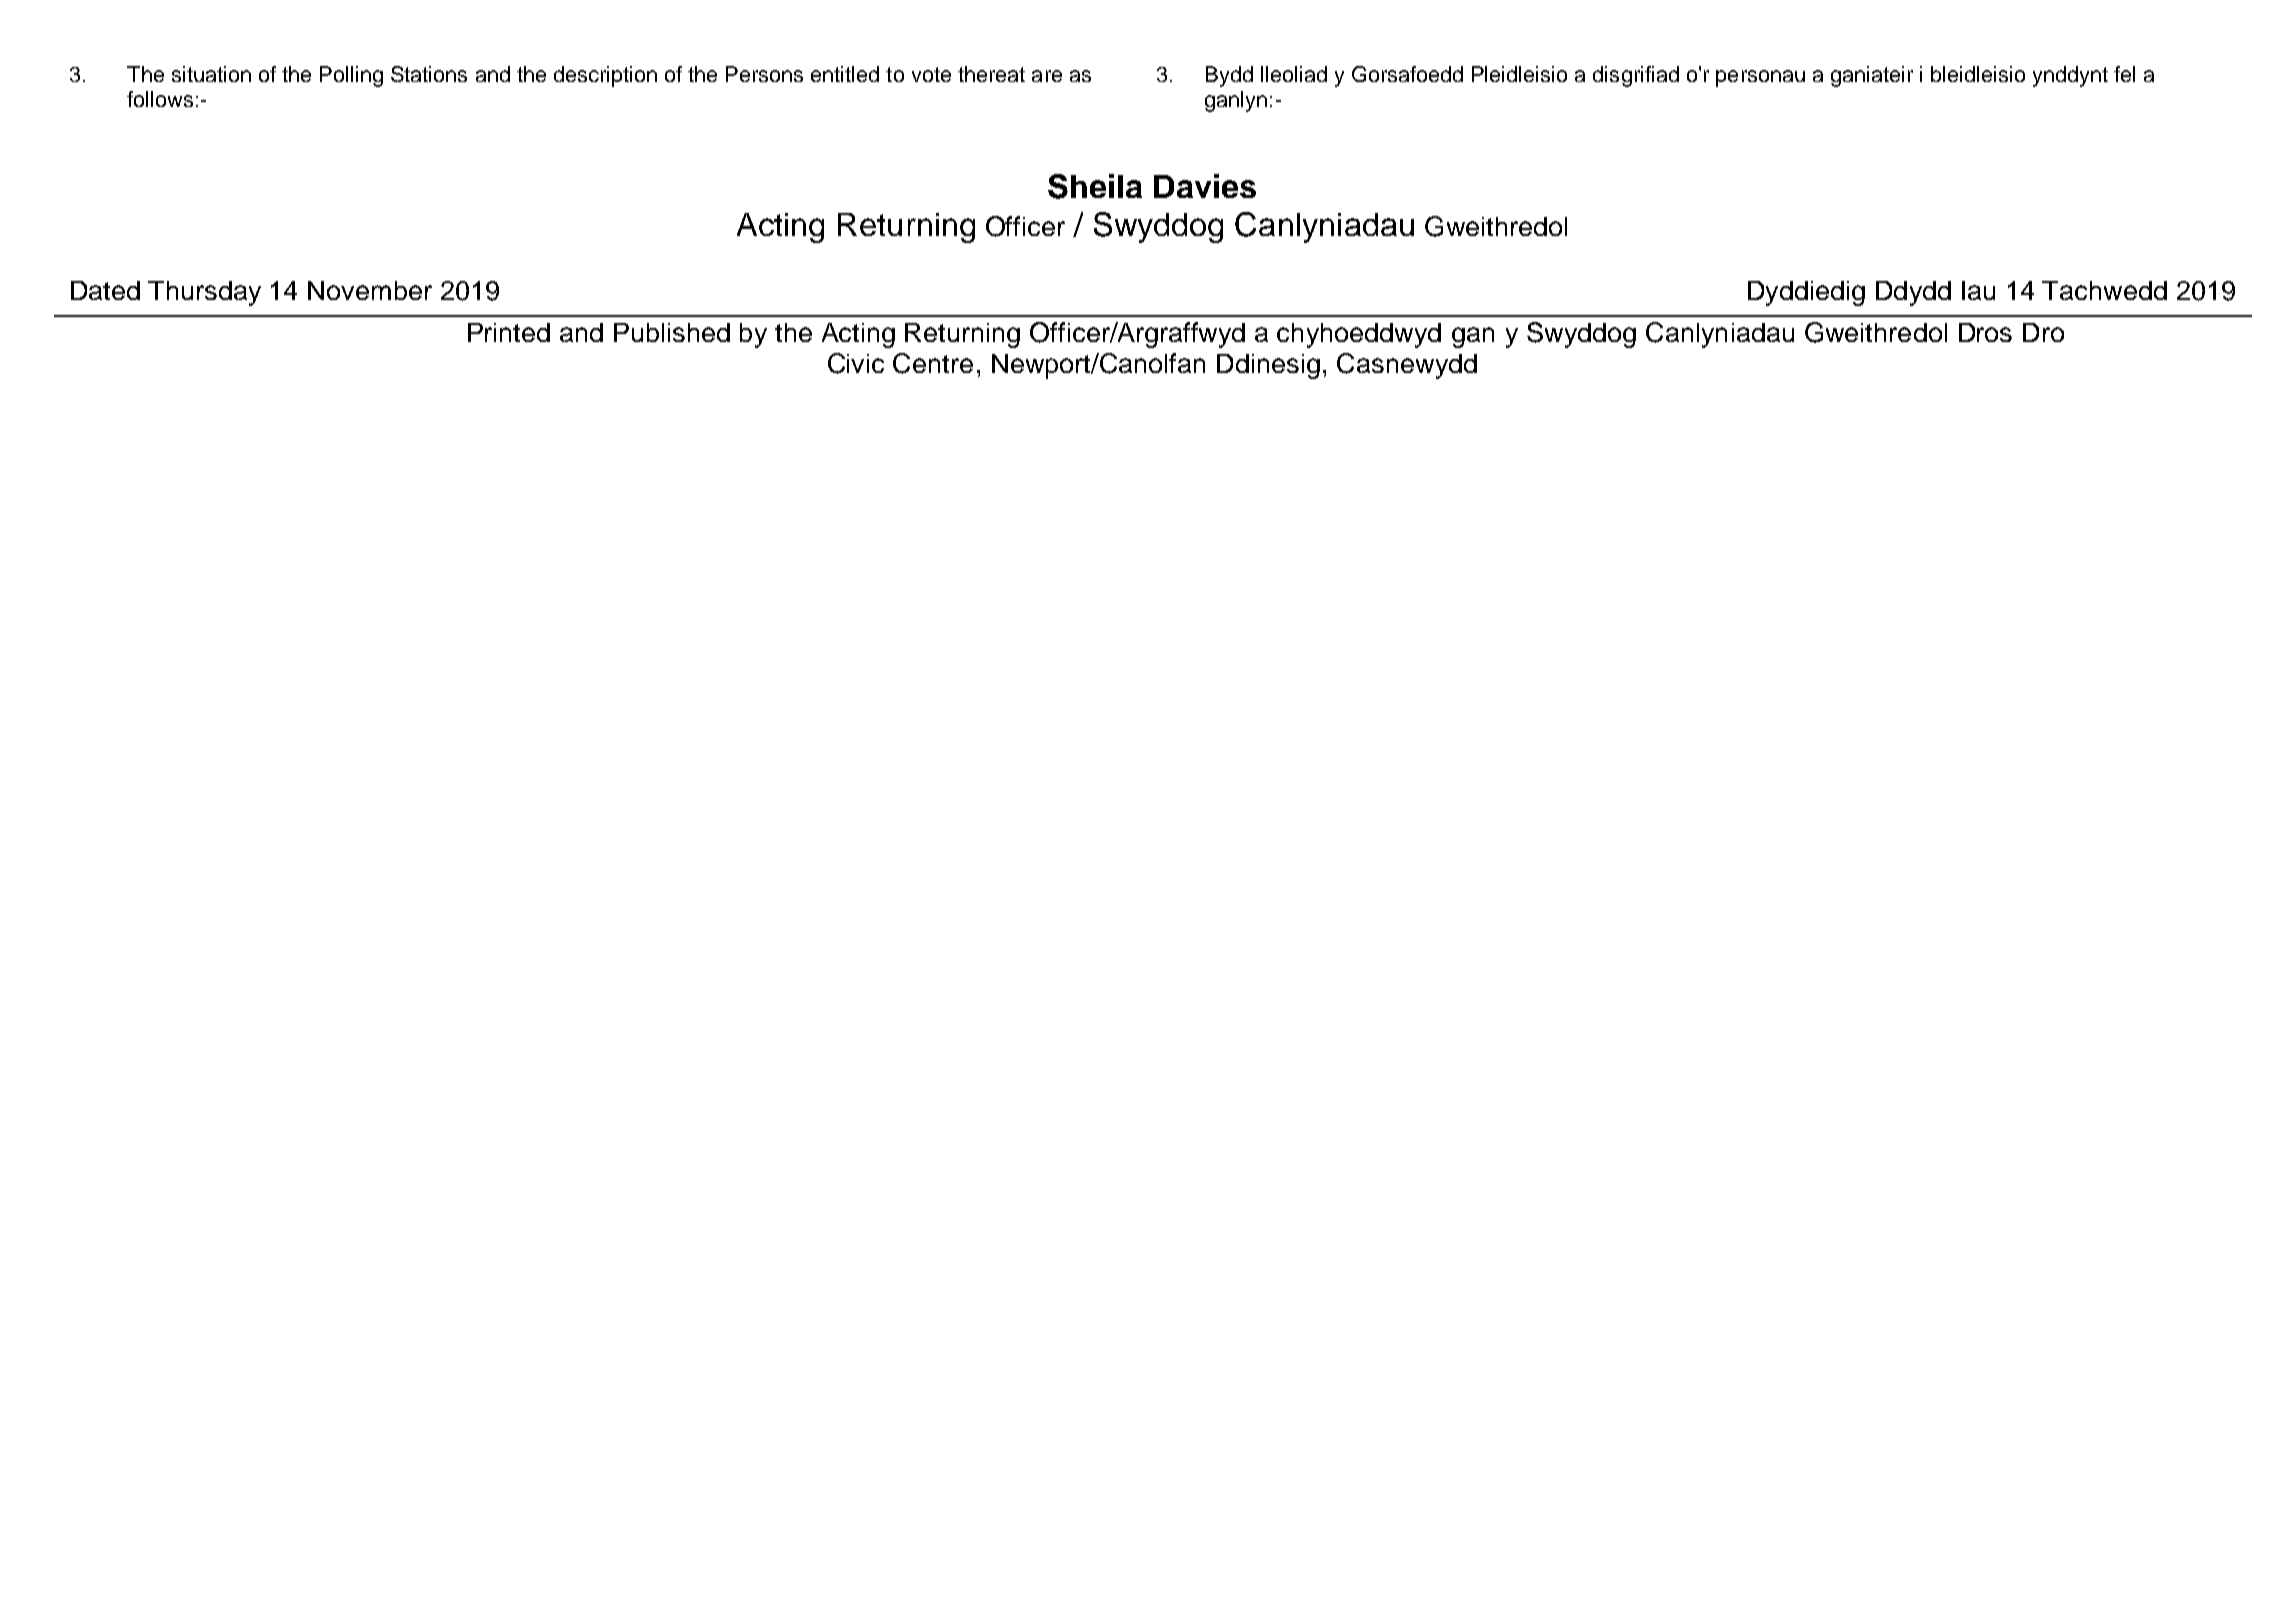  I want to click on fel, so click(2124, 74).
